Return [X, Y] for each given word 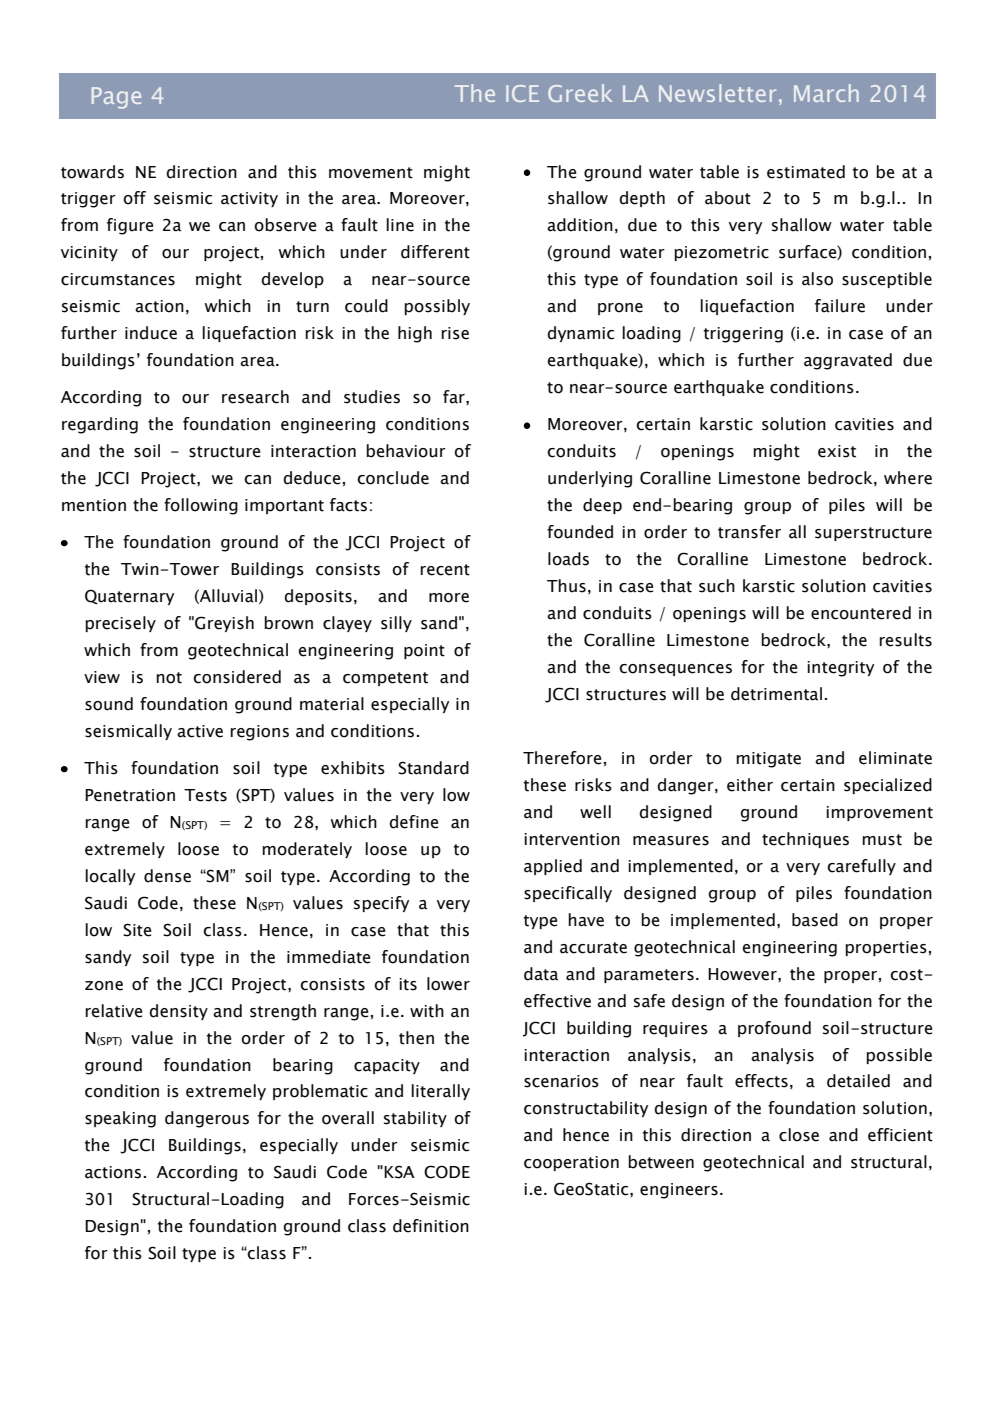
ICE [522, 93]
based [815, 920]
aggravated [848, 361]
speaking [120, 1119]
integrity [840, 669]
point [424, 651]
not [169, 678]
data [541, 974]
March [826, 93]
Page [116, 98]
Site [137, 930]
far [455, 397]
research [255, 397]
